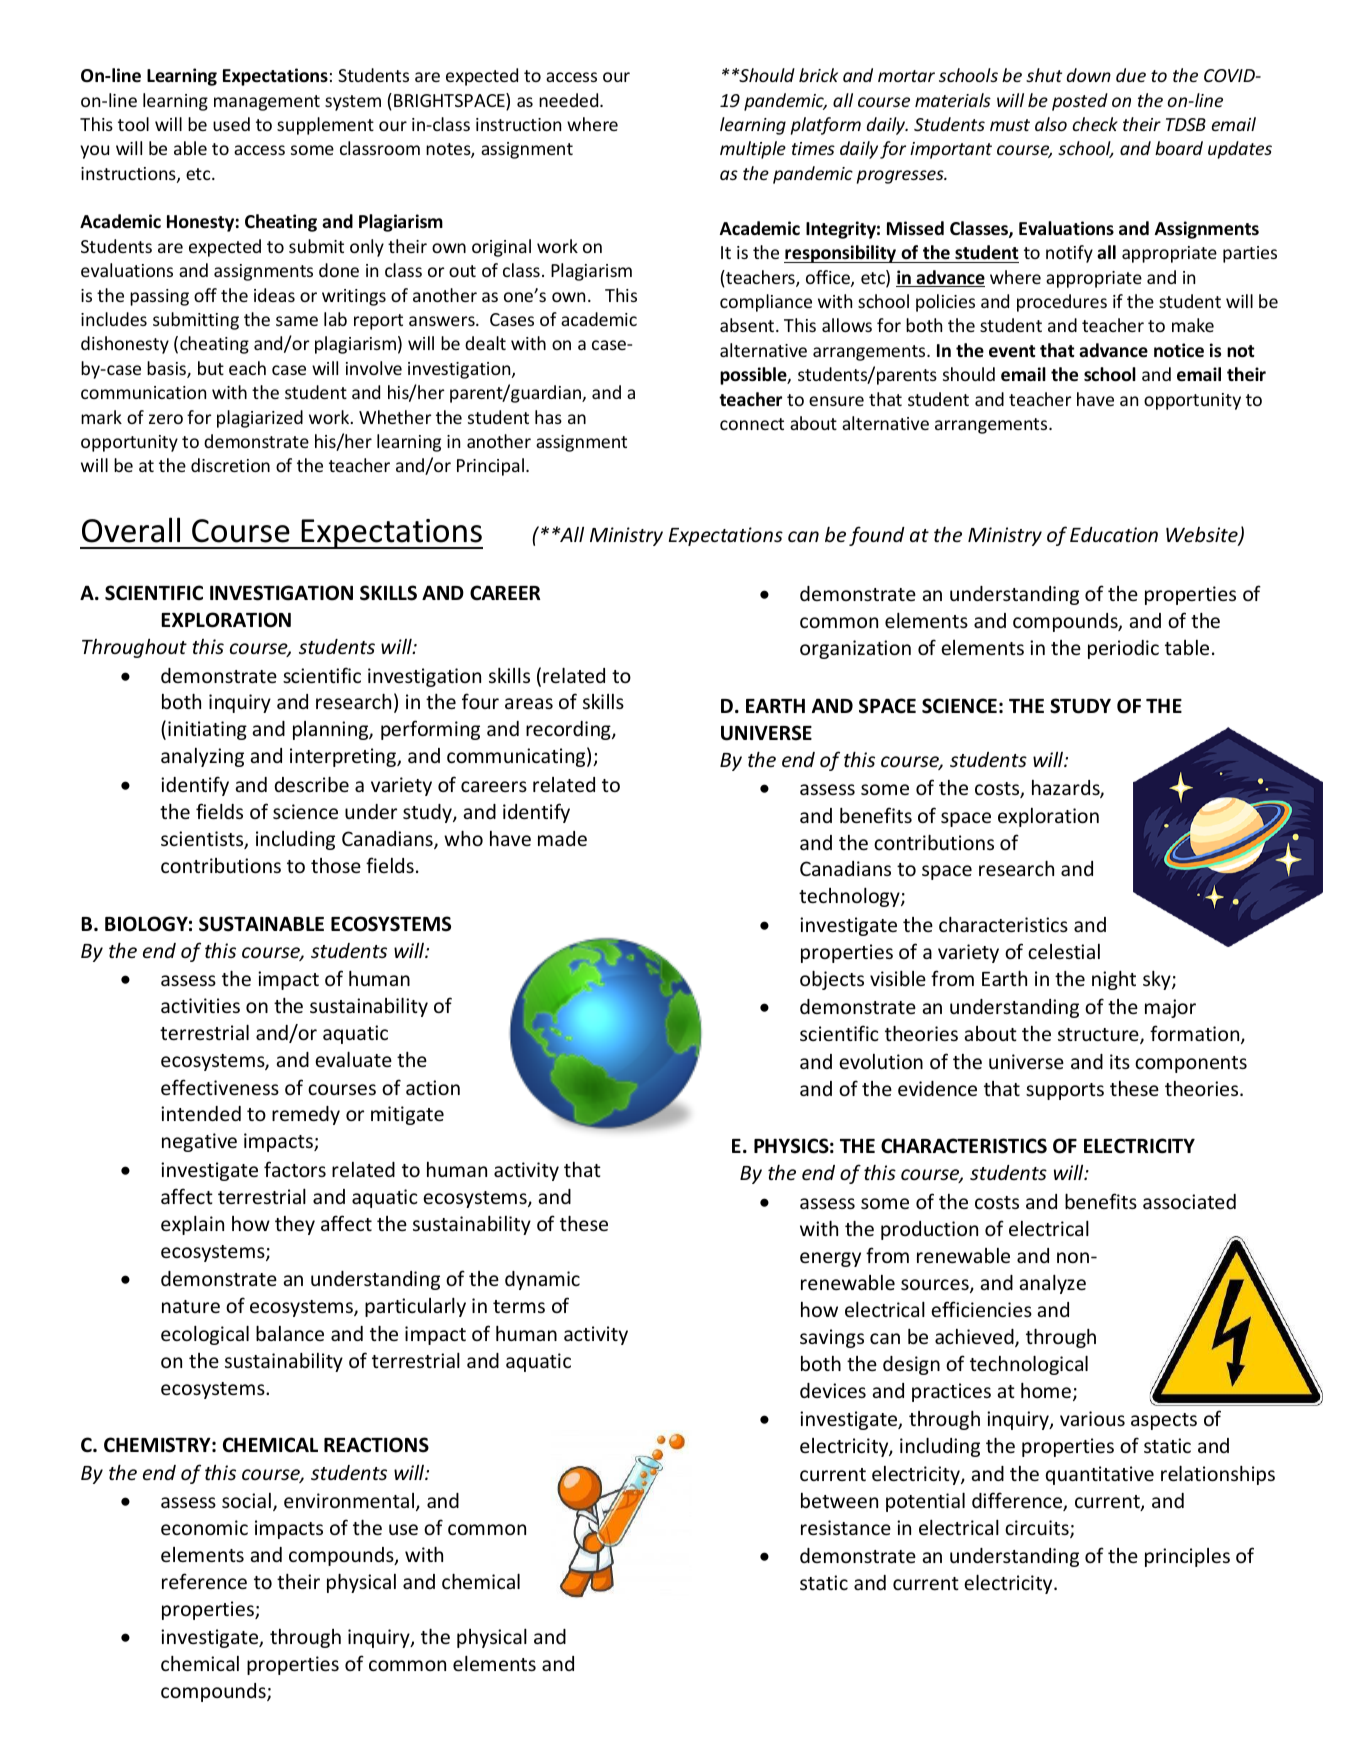  Describe the element at coordinates (1095, 124) in the page. I see `check` at that location.
